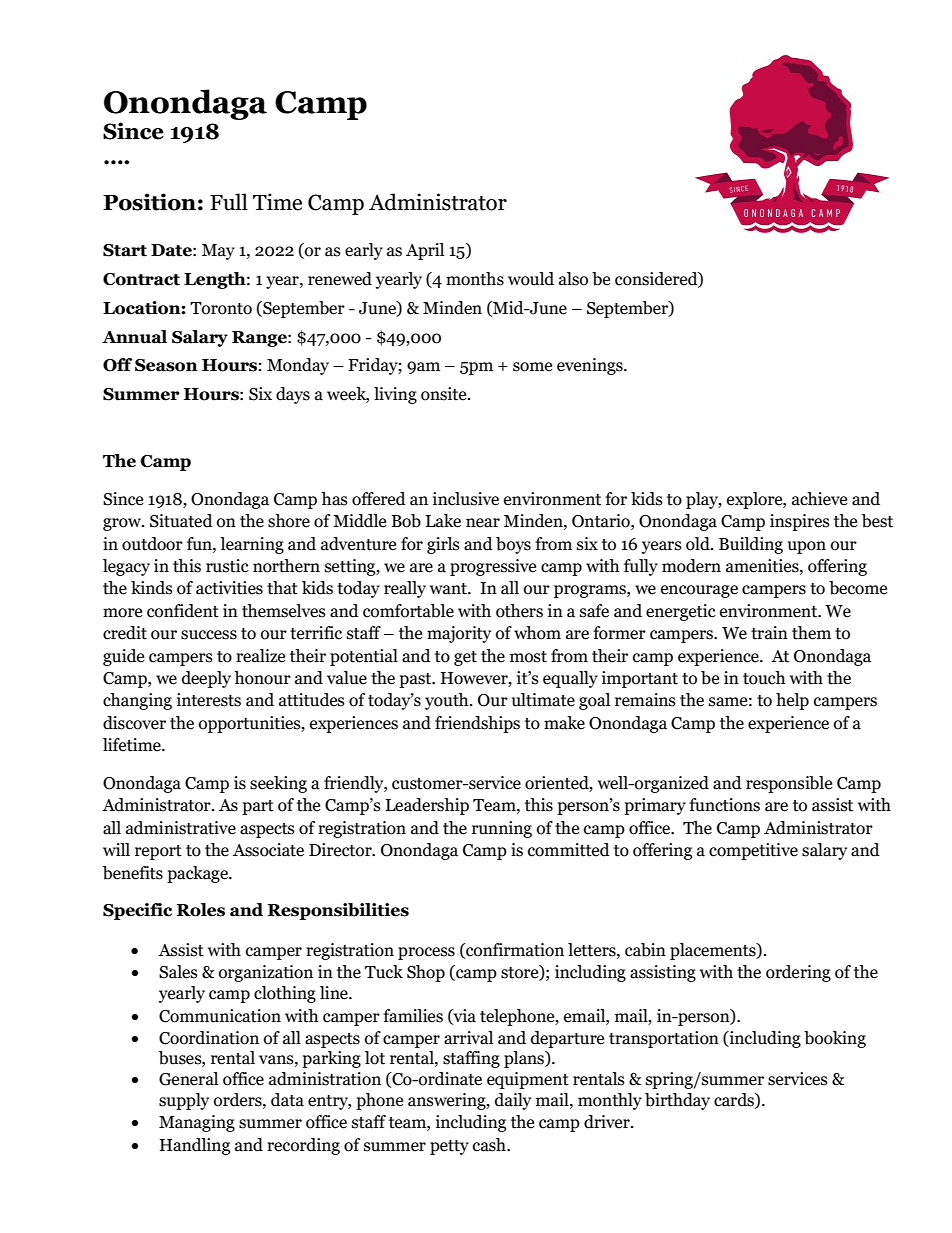 Image resolution: width=952 pixels, height=1233 pixels. I want to click on touch, so click(764, 678).
